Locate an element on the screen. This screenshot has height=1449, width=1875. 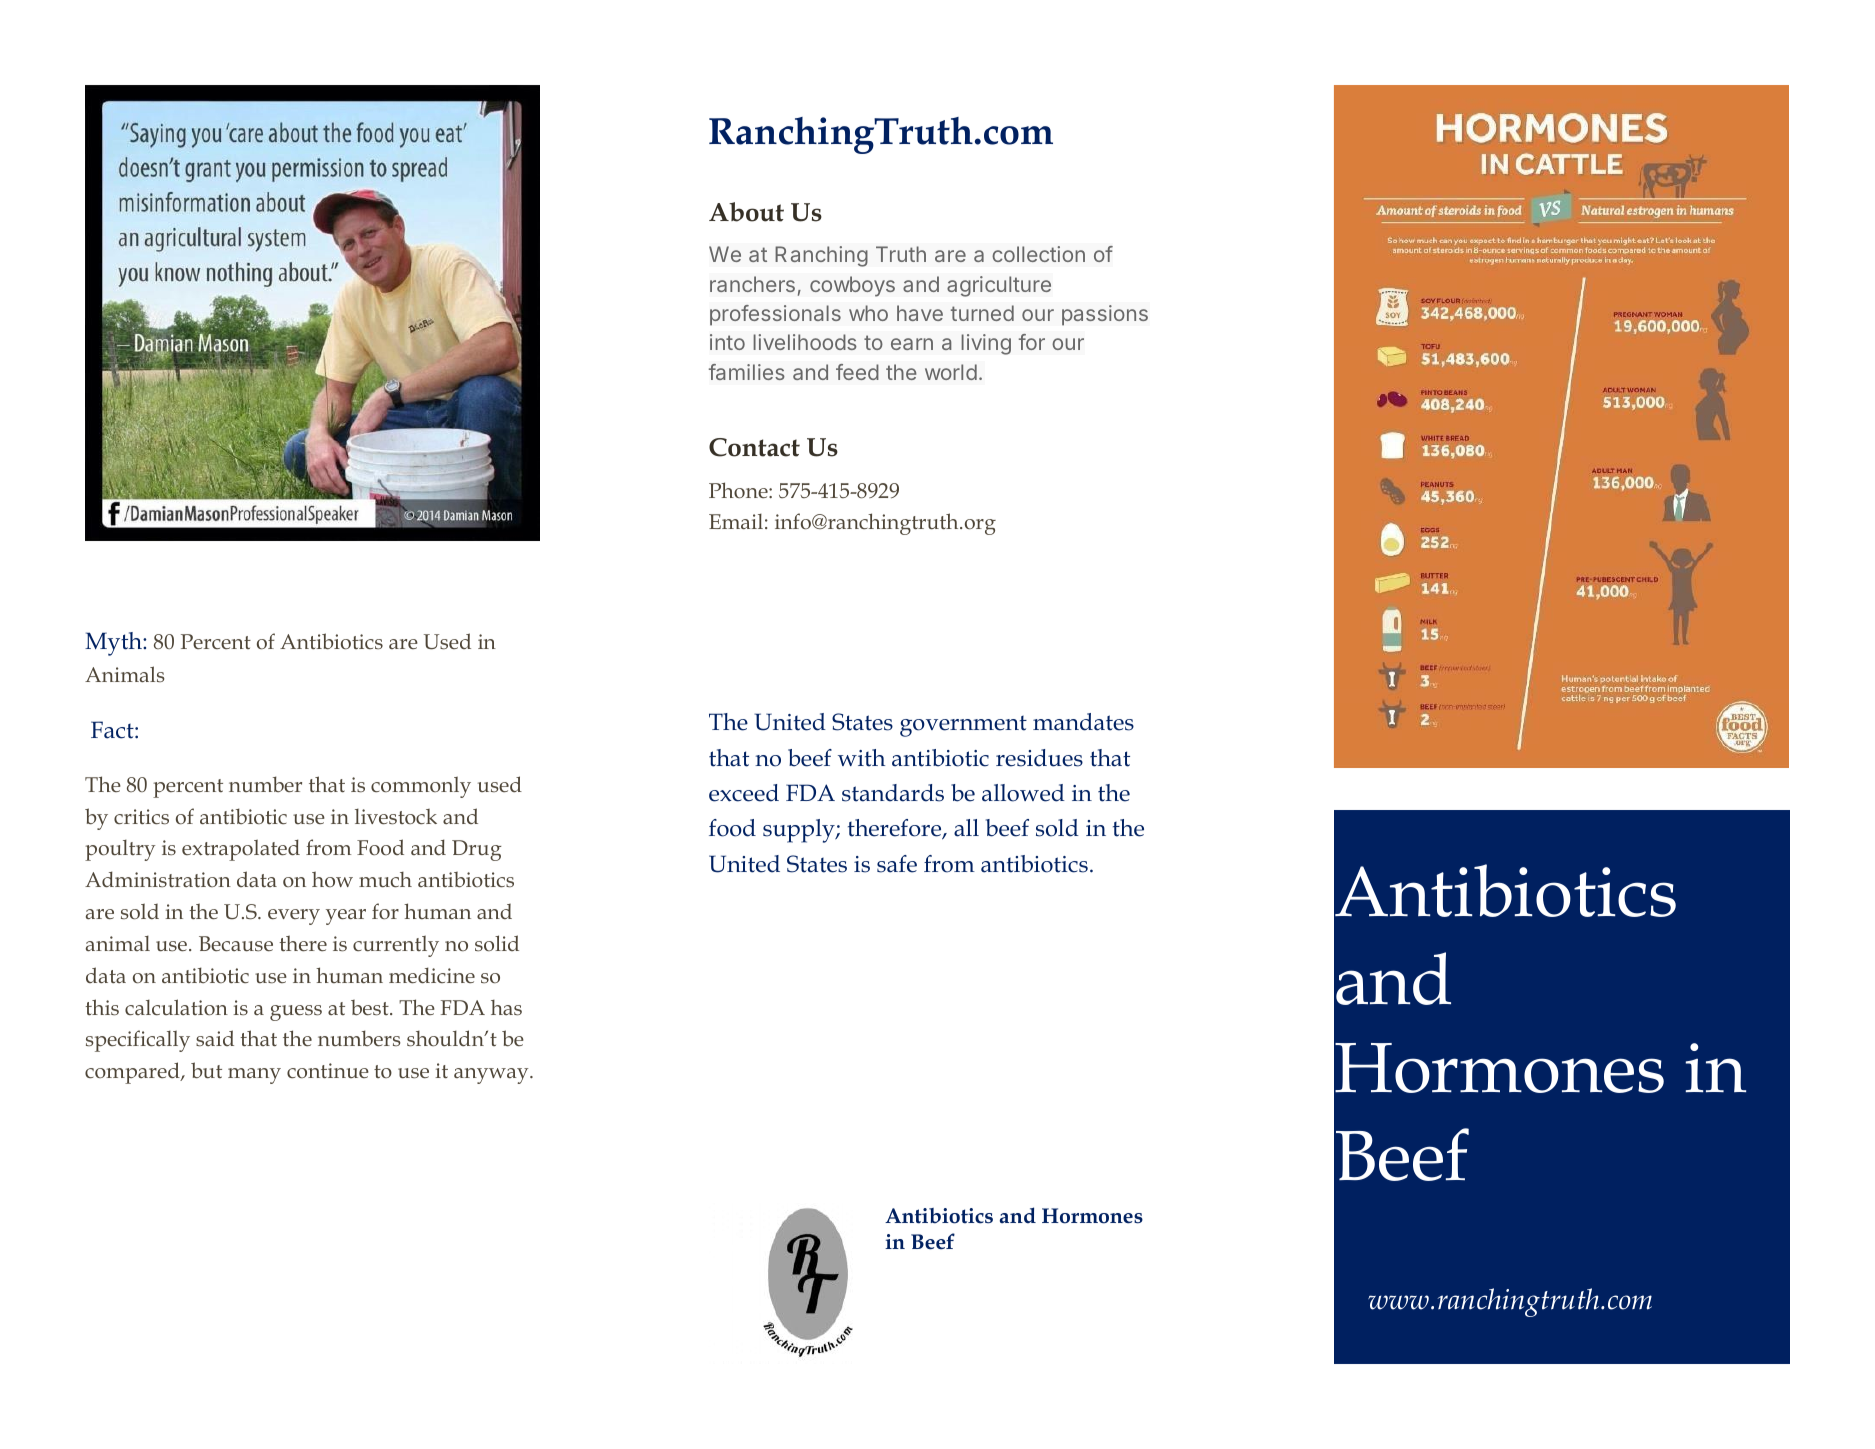
Drug is located at coordinates (477, 850).
